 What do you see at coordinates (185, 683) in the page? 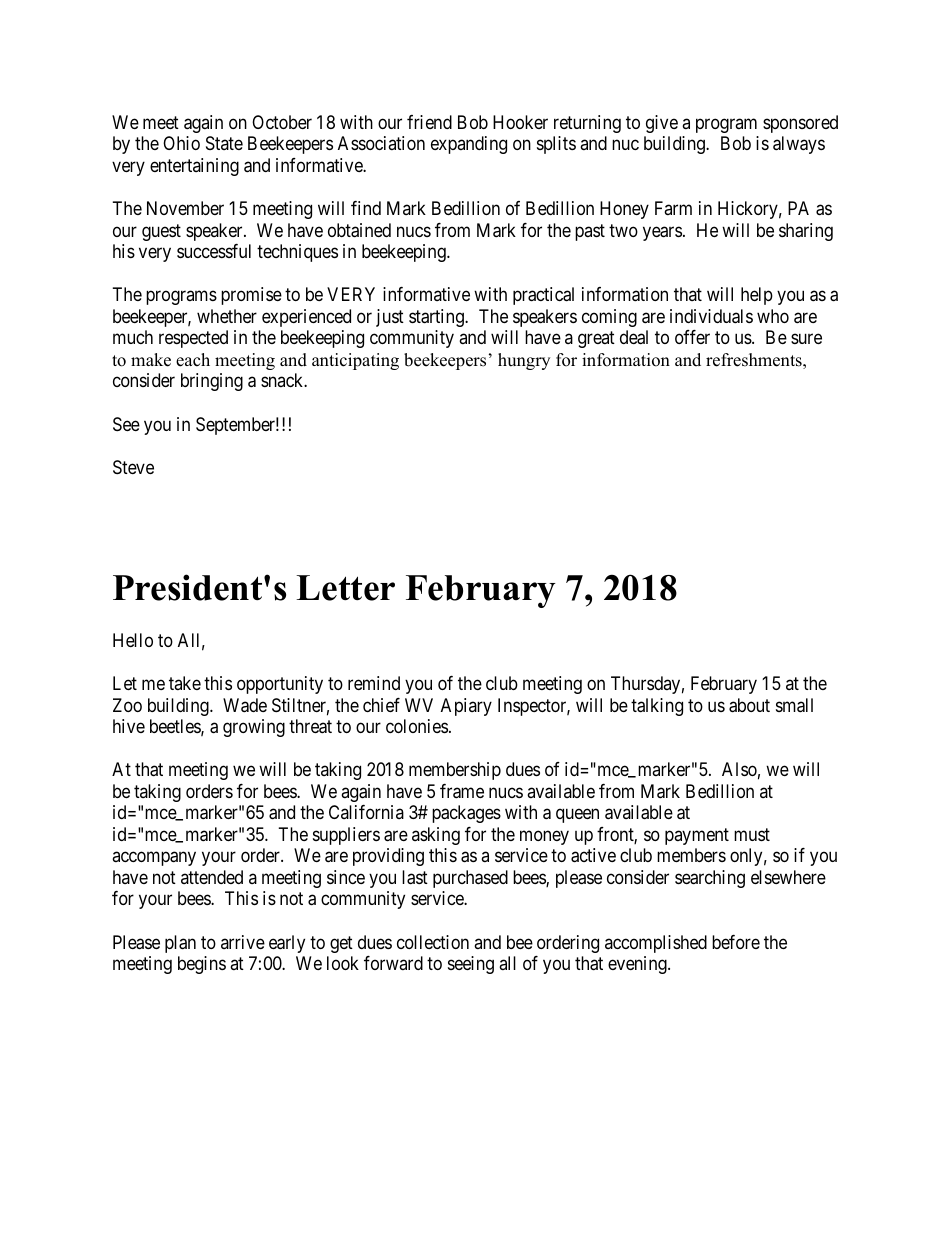
I see `take` at bounding box center [185, 683].
